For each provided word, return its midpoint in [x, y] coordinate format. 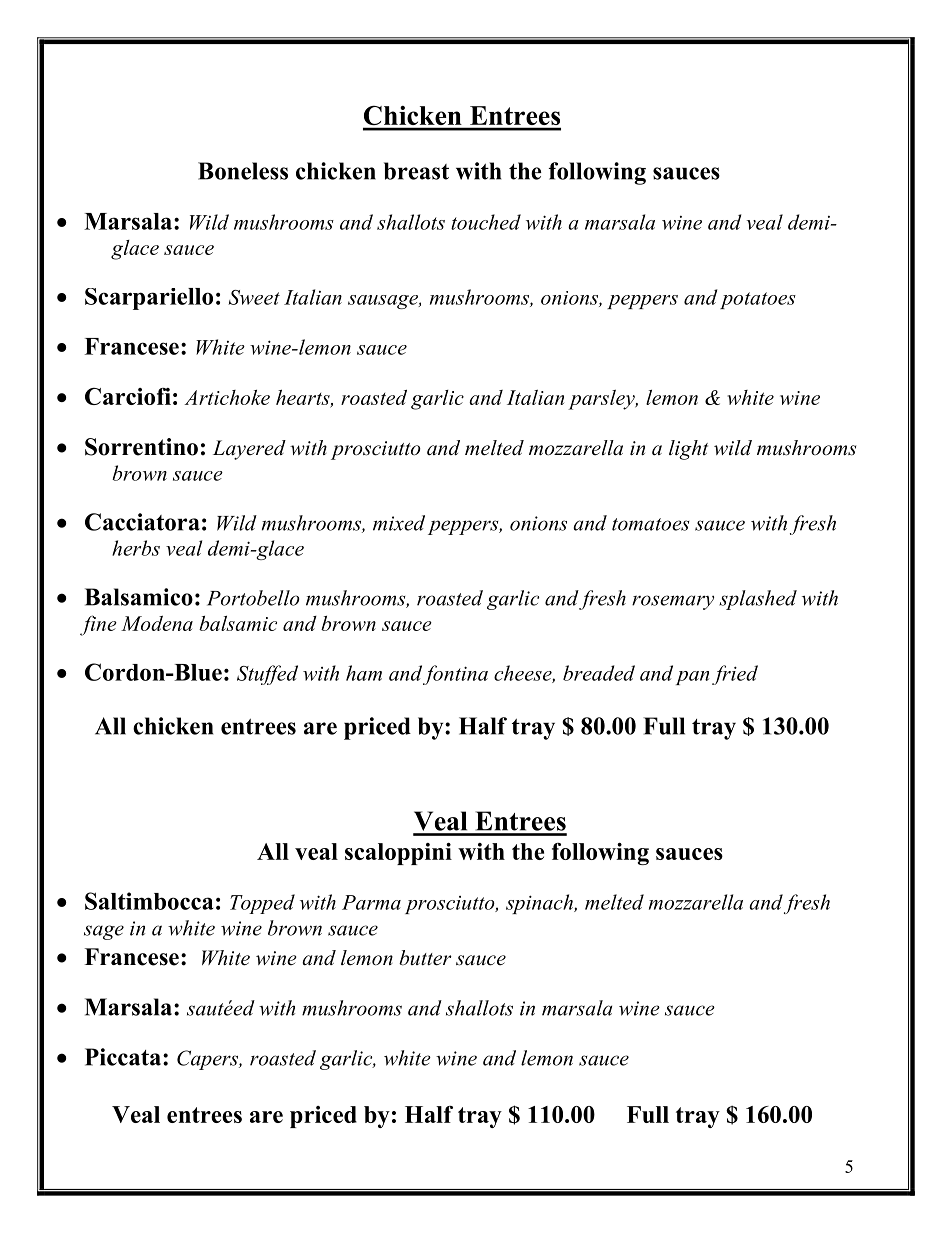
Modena [157, 623]
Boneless [243, 171]
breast [416, 171]
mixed [399, 523]
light [688, 450]
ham [364, 673]
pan [692, 678]
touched [486, 222]
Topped [262, 904]
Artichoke [227, 397]
